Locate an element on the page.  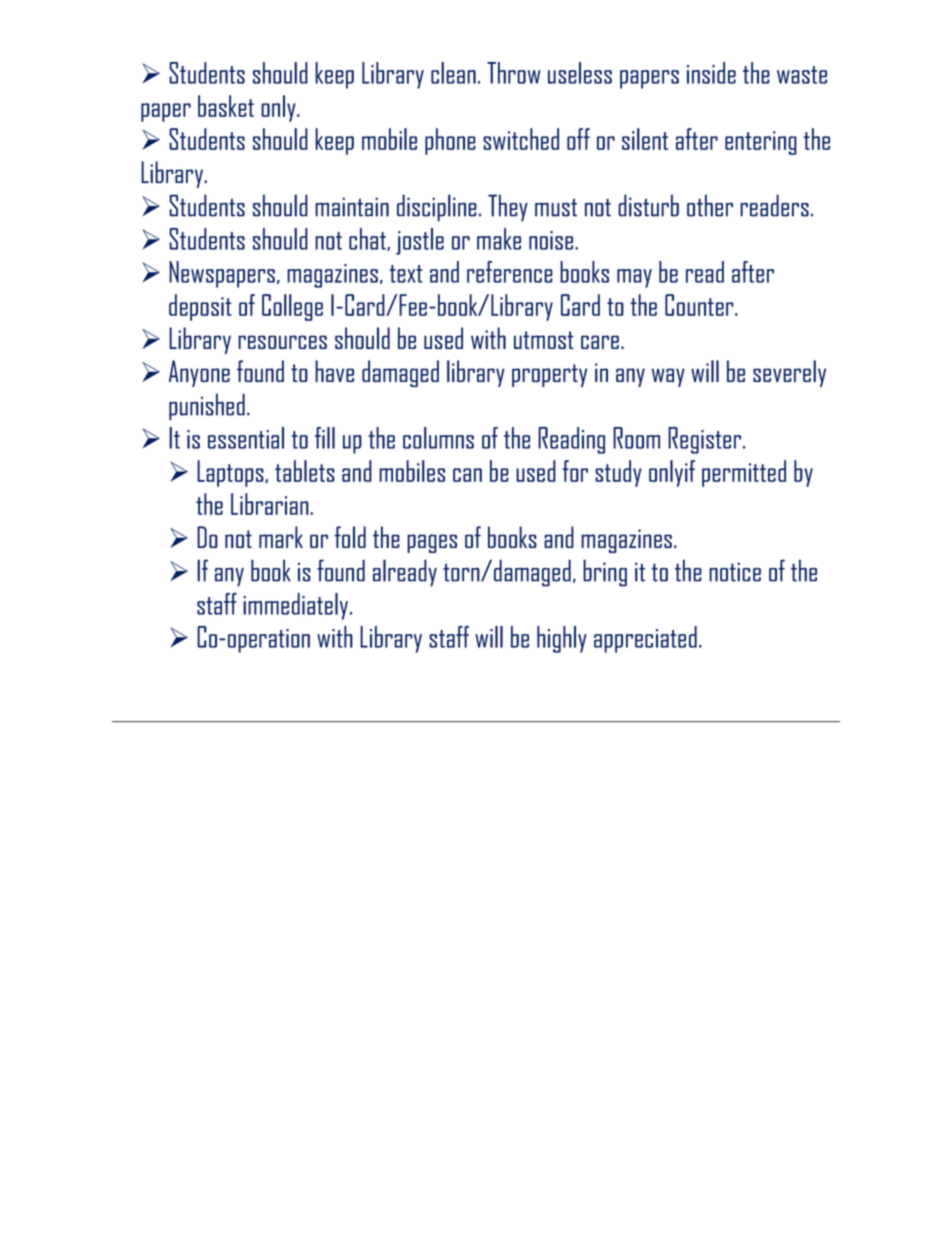
Throw is located at coordinates (513, 73).
